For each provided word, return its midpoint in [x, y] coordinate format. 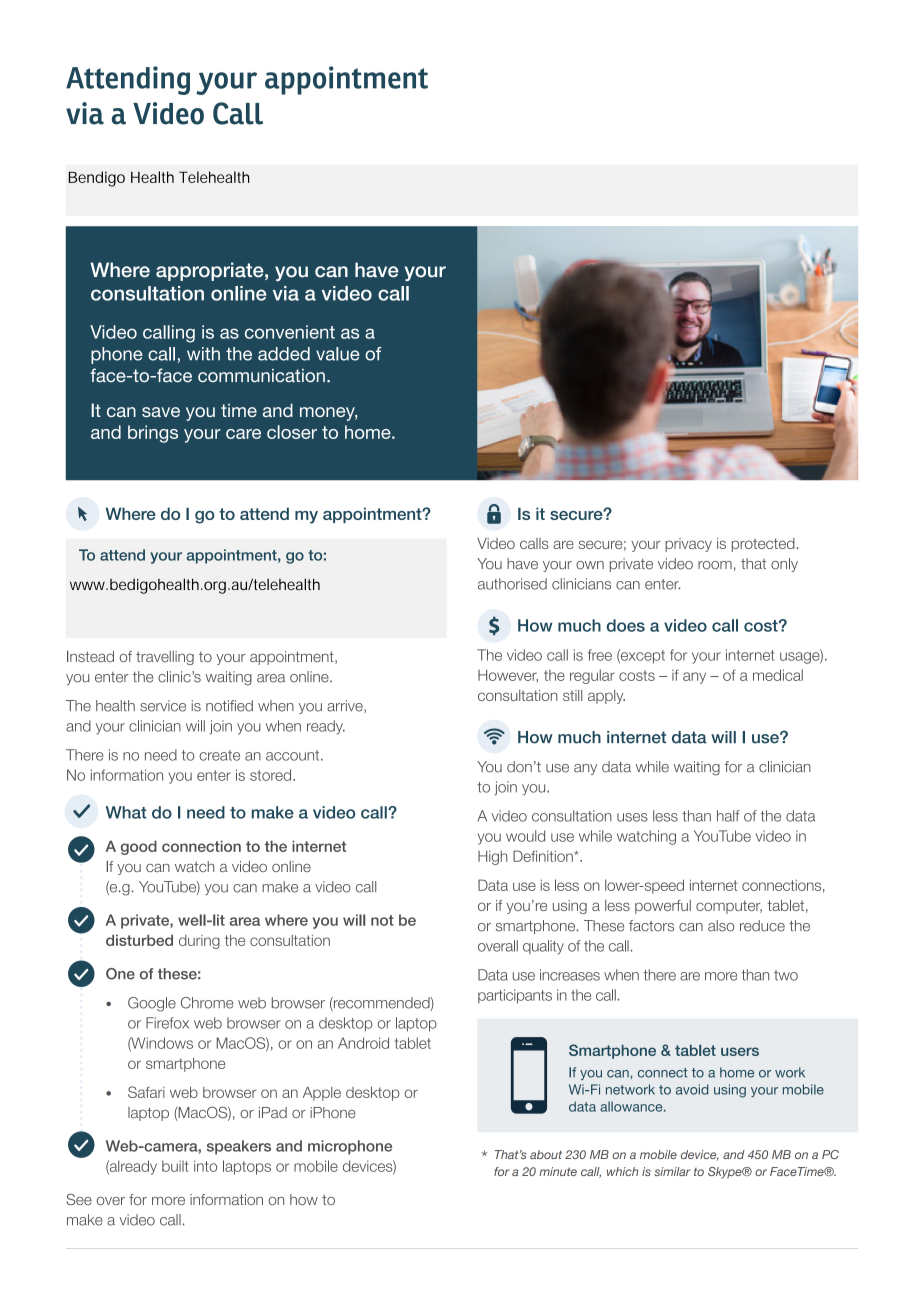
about [546, 1154]
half [728, 816]
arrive [346, 706]
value [338, 354]
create [219, 755]
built [175, 1166]
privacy [688, 545]
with [203, 354]
